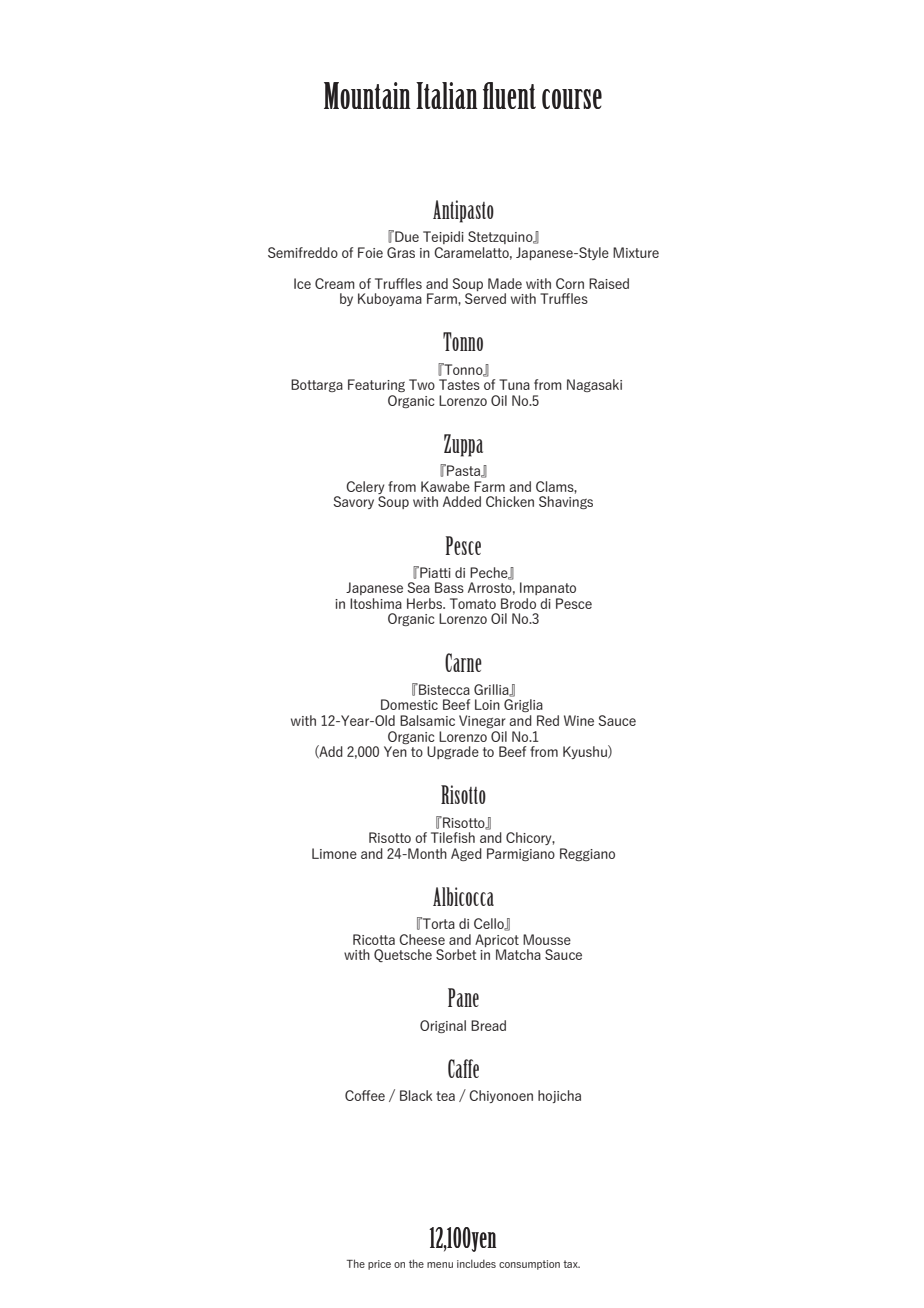 The width and height of the screenshot is (924, 1308). Describe the element at coordinates (367, 95) in the screenshot. I see `Mountain` at that location.
